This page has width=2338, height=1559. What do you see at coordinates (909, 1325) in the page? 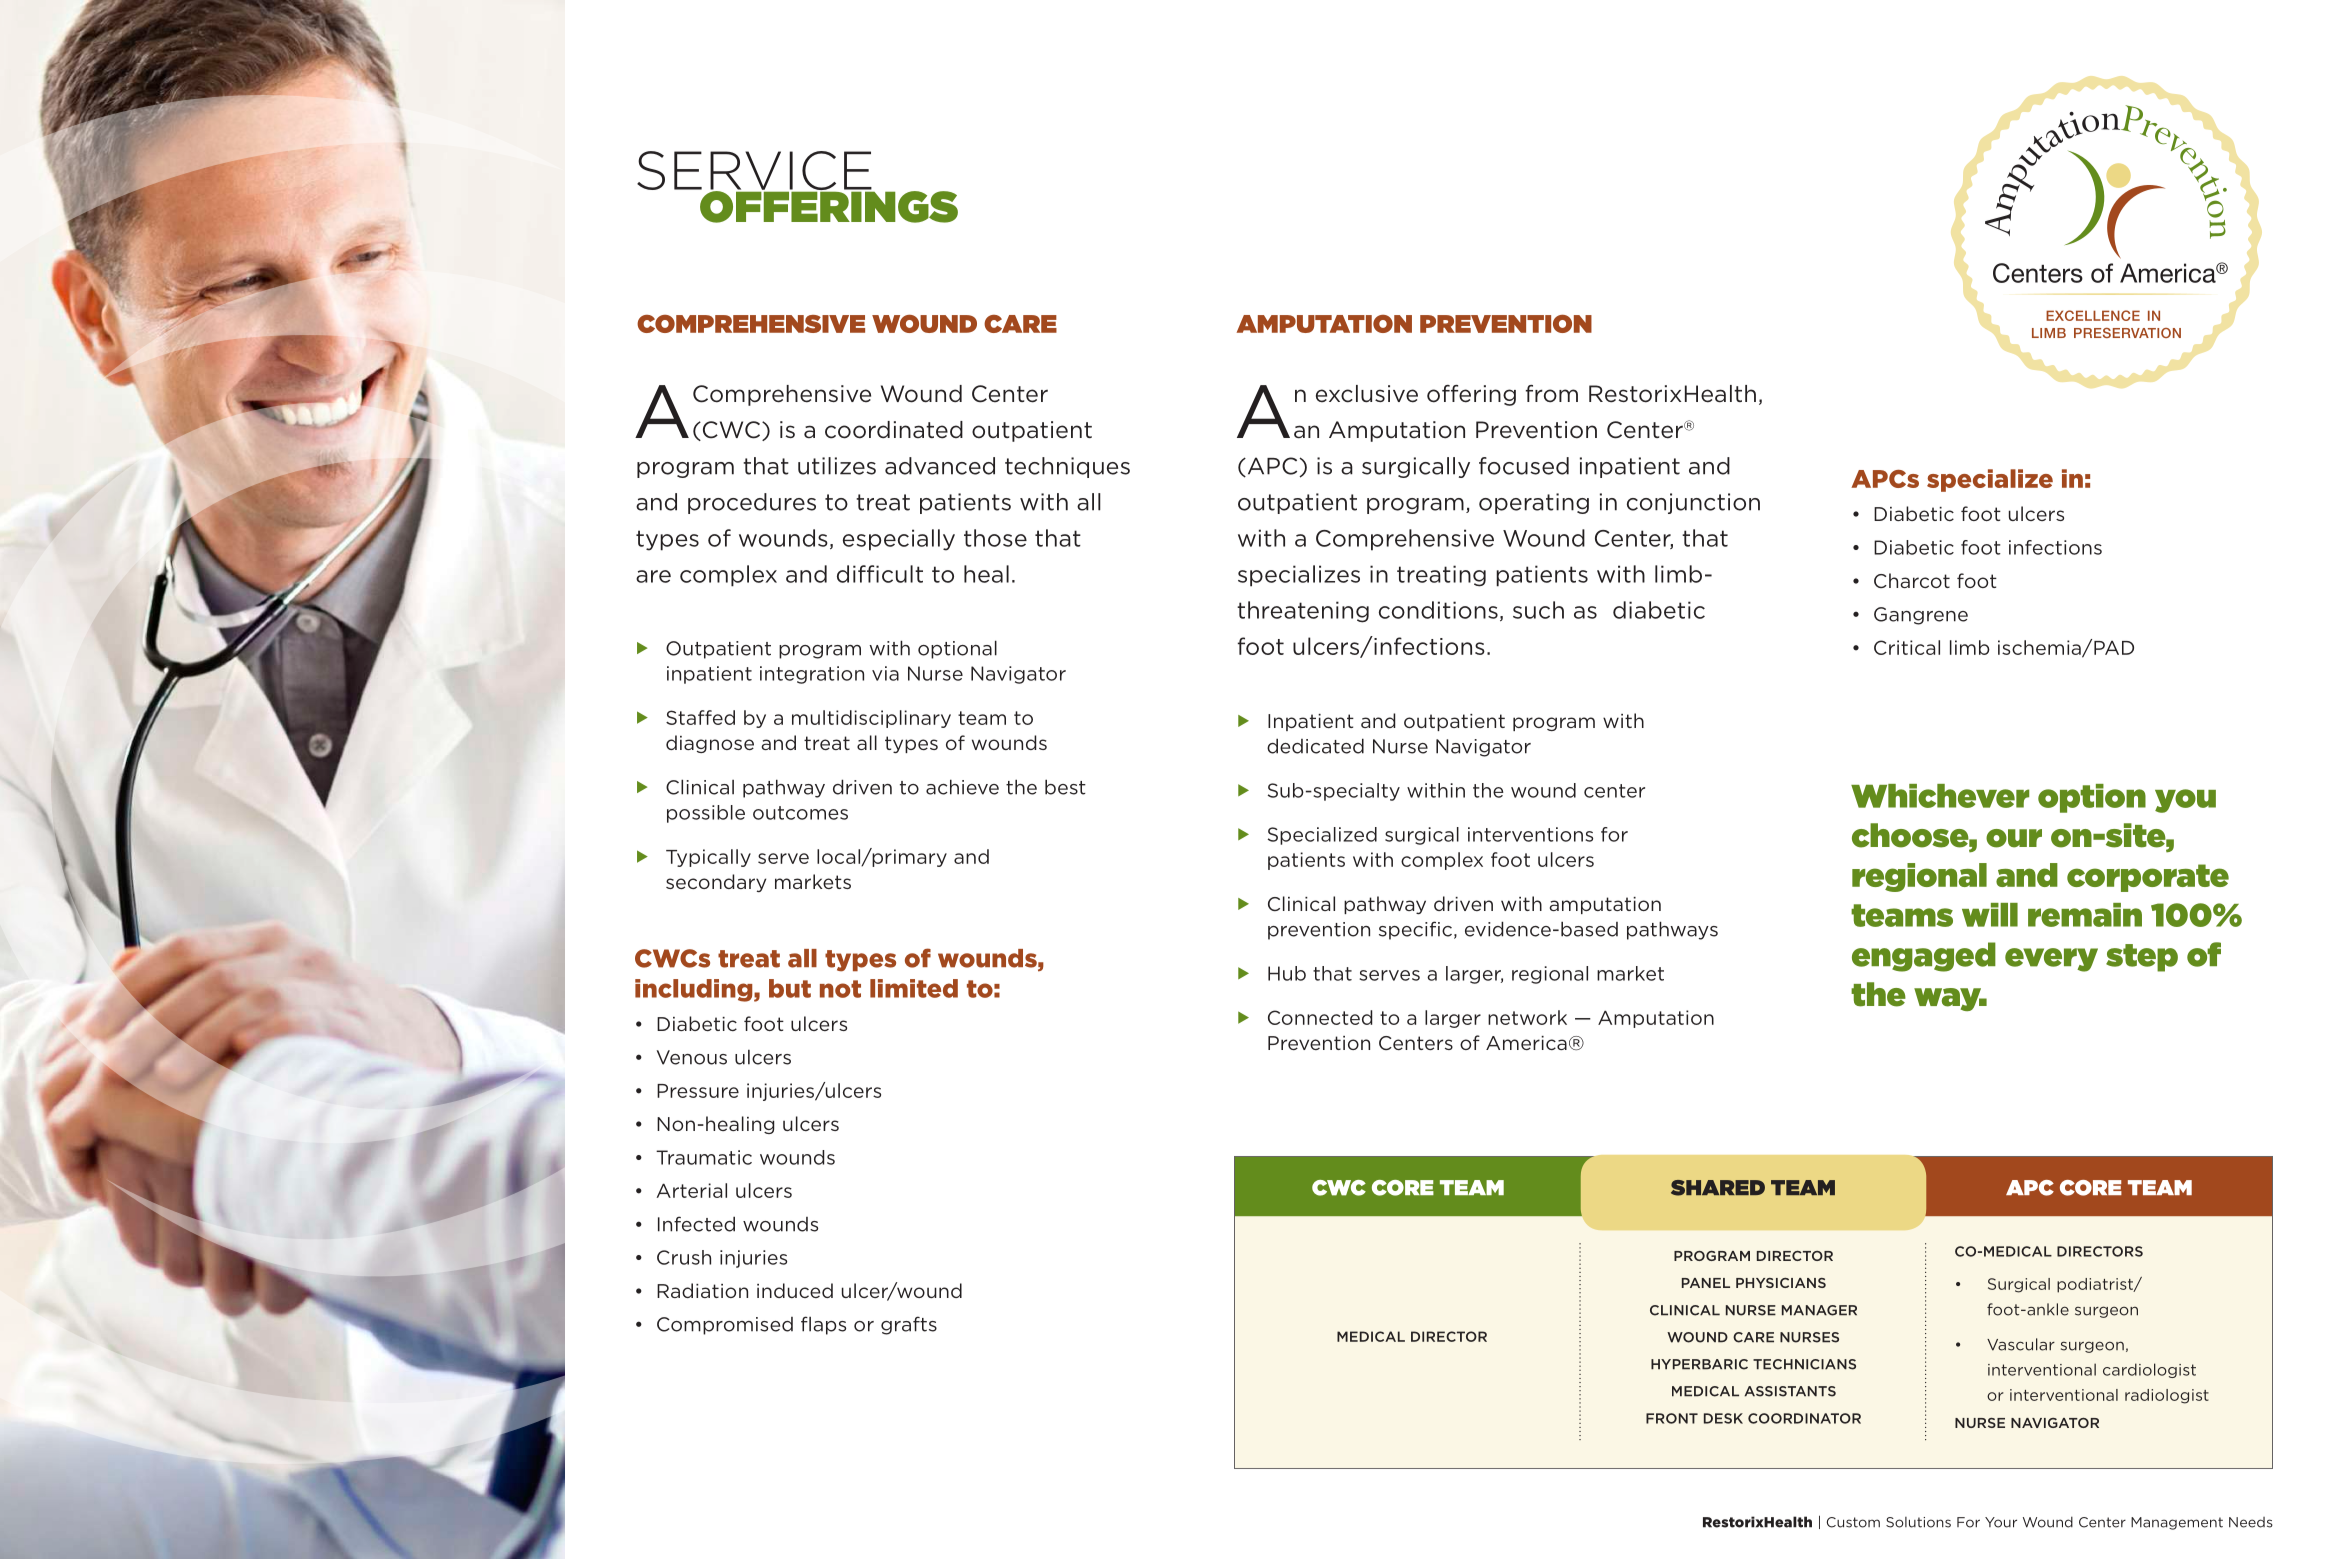
I see `grafts` at bounding box center [909, 1325].
